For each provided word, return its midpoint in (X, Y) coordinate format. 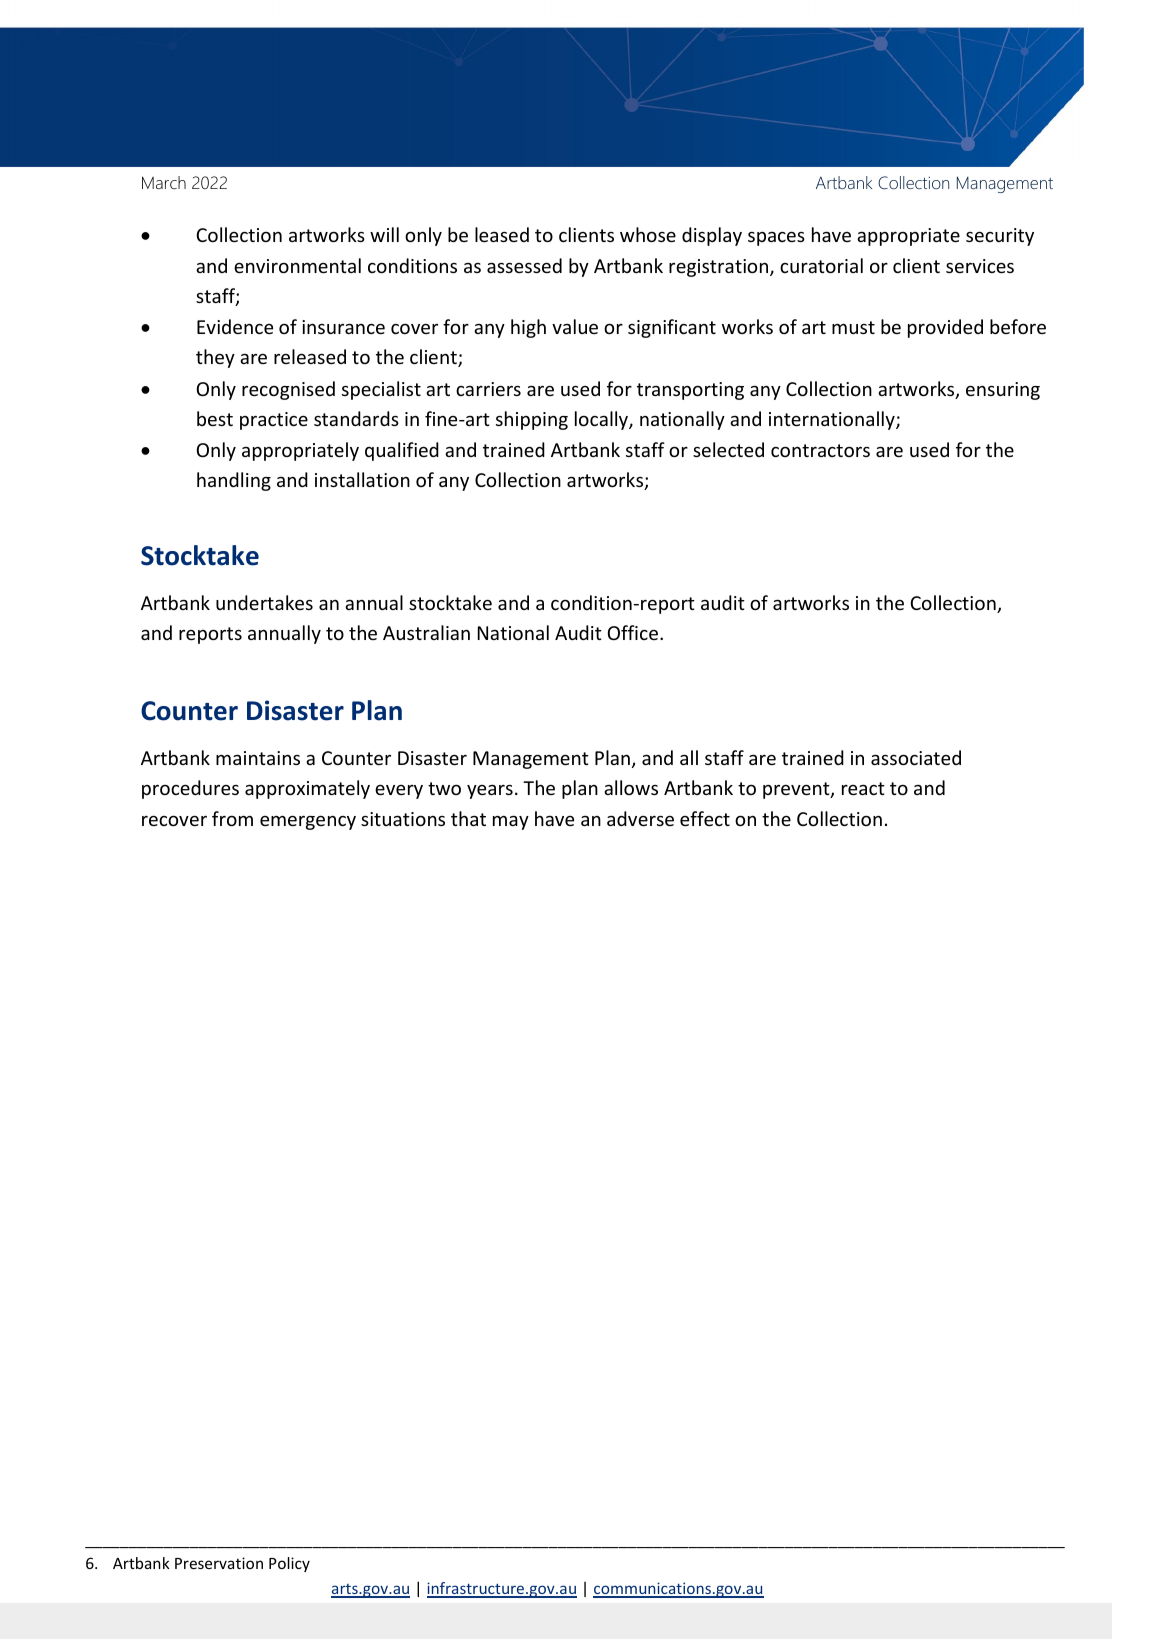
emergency (308, 822)
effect (705, 818)
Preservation (219, 1563)
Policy (289, 1564)
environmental (297, 265)
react (863, 788)
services (980, 266)
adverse (640, 818)
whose (648, 234)
